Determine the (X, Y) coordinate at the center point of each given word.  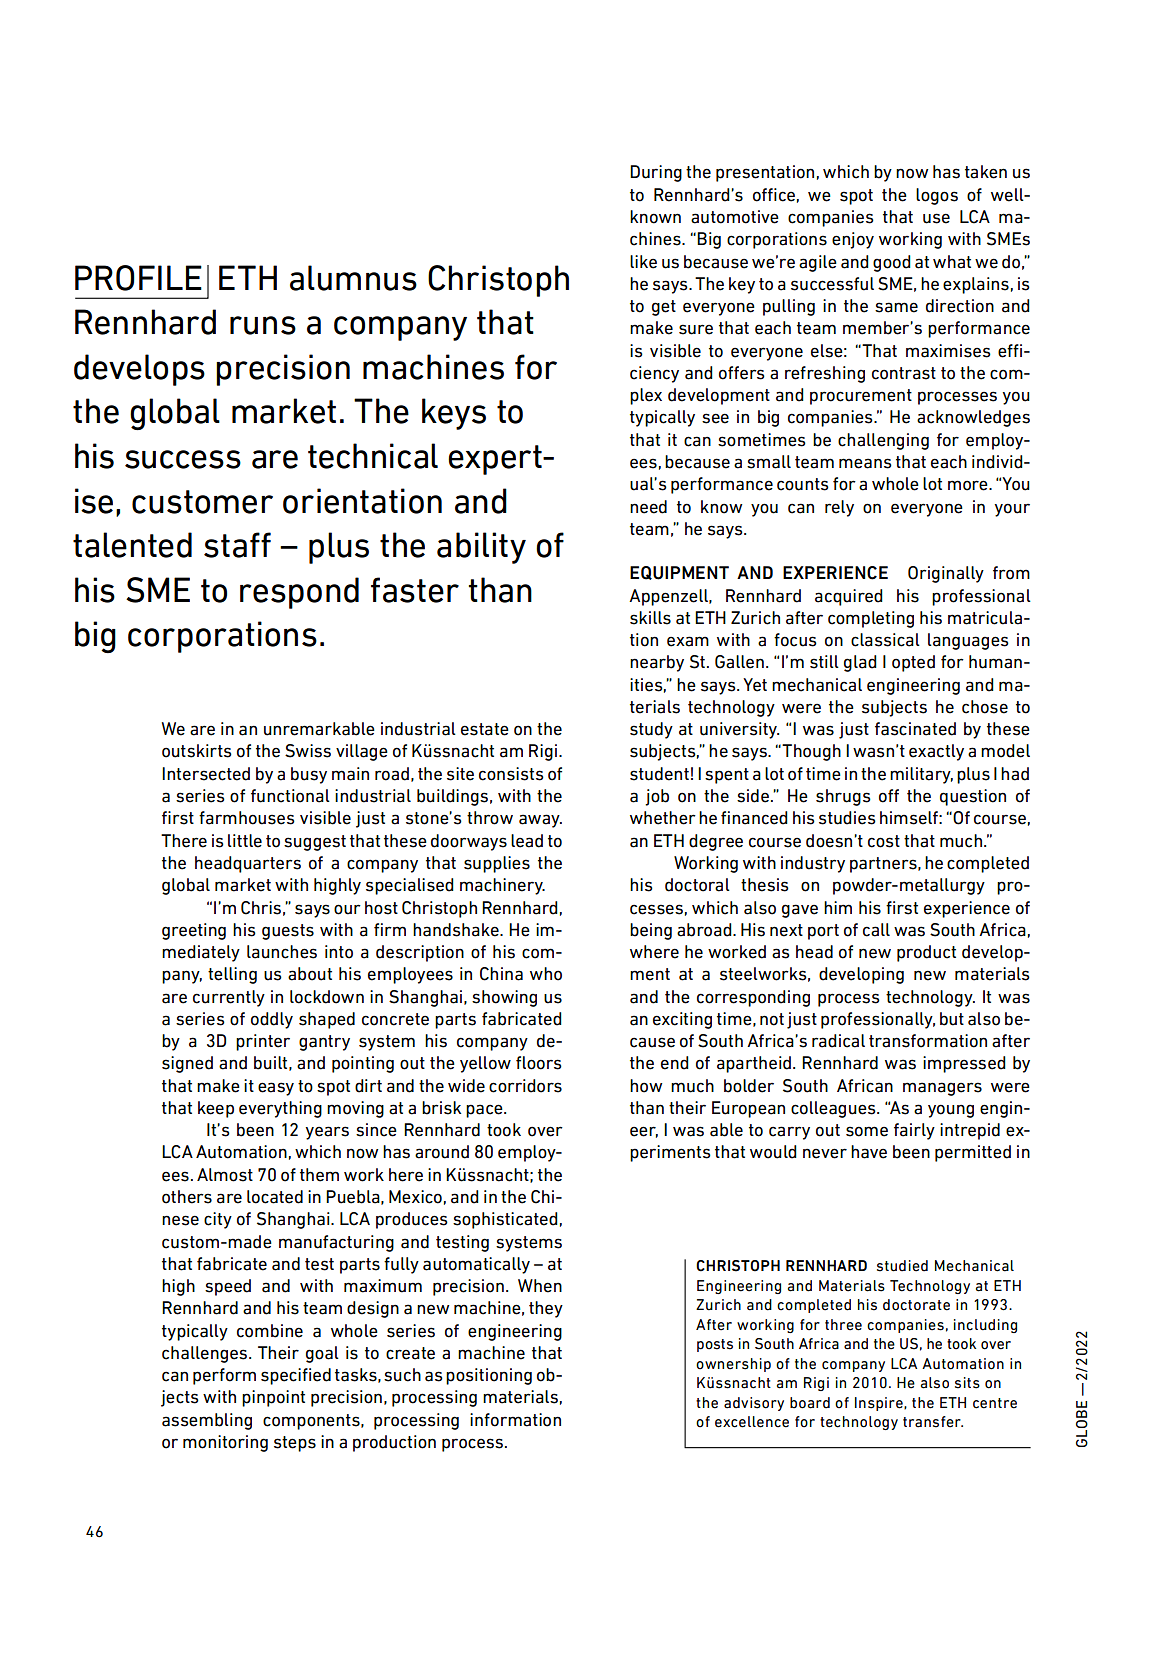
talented (132, 545)
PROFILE (138, 278)
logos (937, 196)
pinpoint (273, 1398)
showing (504, 998)
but (952, 1019)
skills (650, 618)
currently (229, 998)
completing (871, 619)
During (656, 173)
